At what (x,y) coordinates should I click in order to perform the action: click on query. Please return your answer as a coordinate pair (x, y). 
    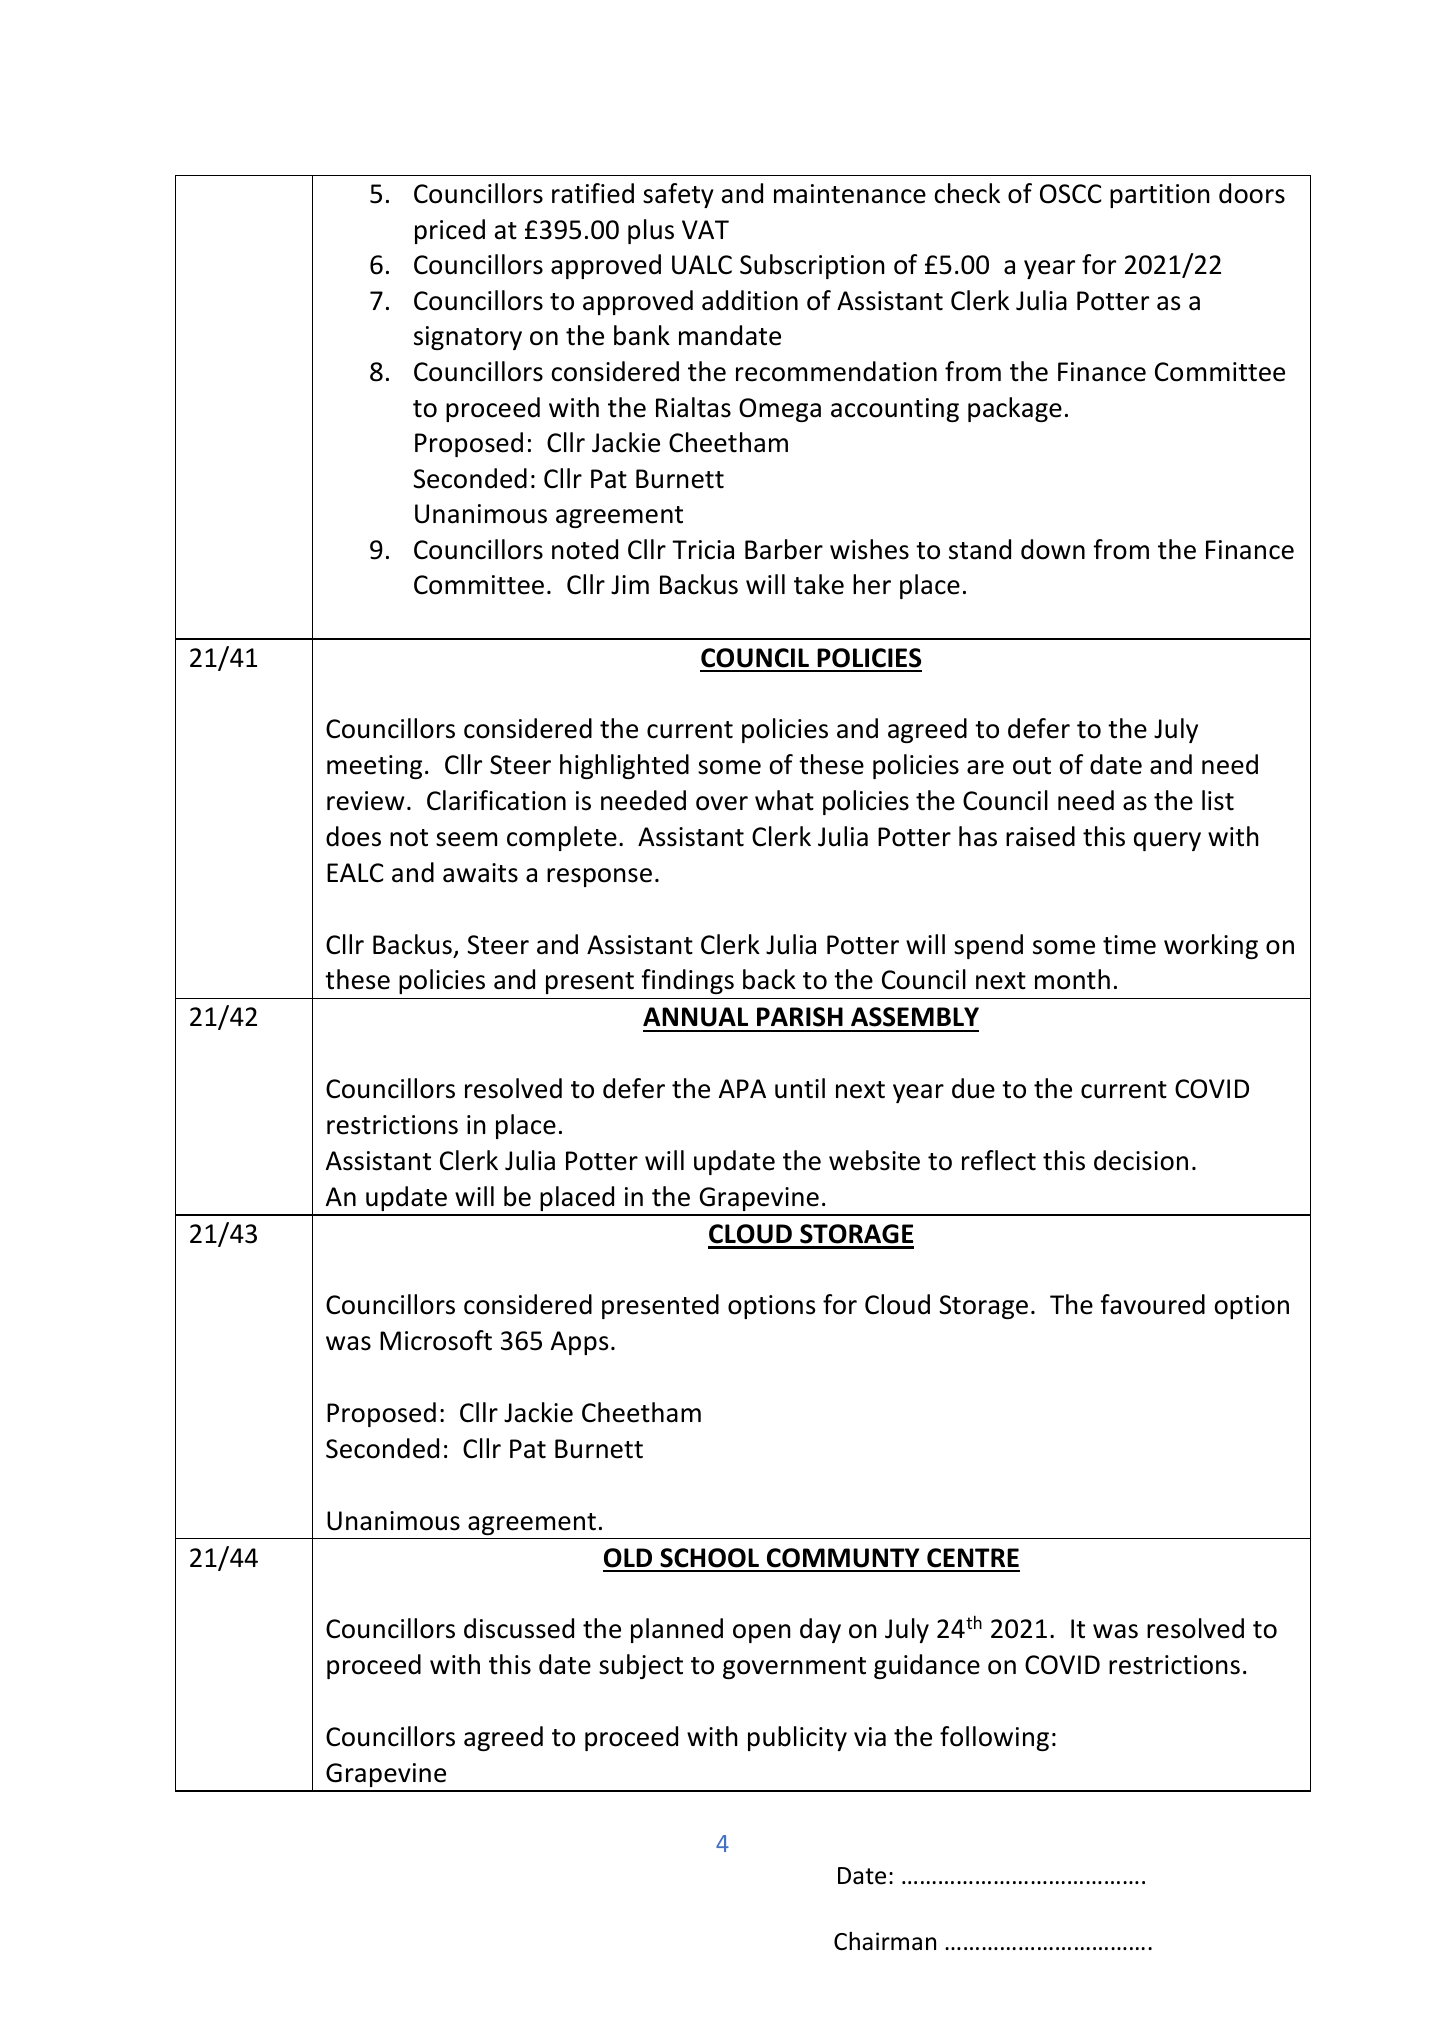
    Looking at the image, I should click on (1167, 841).
